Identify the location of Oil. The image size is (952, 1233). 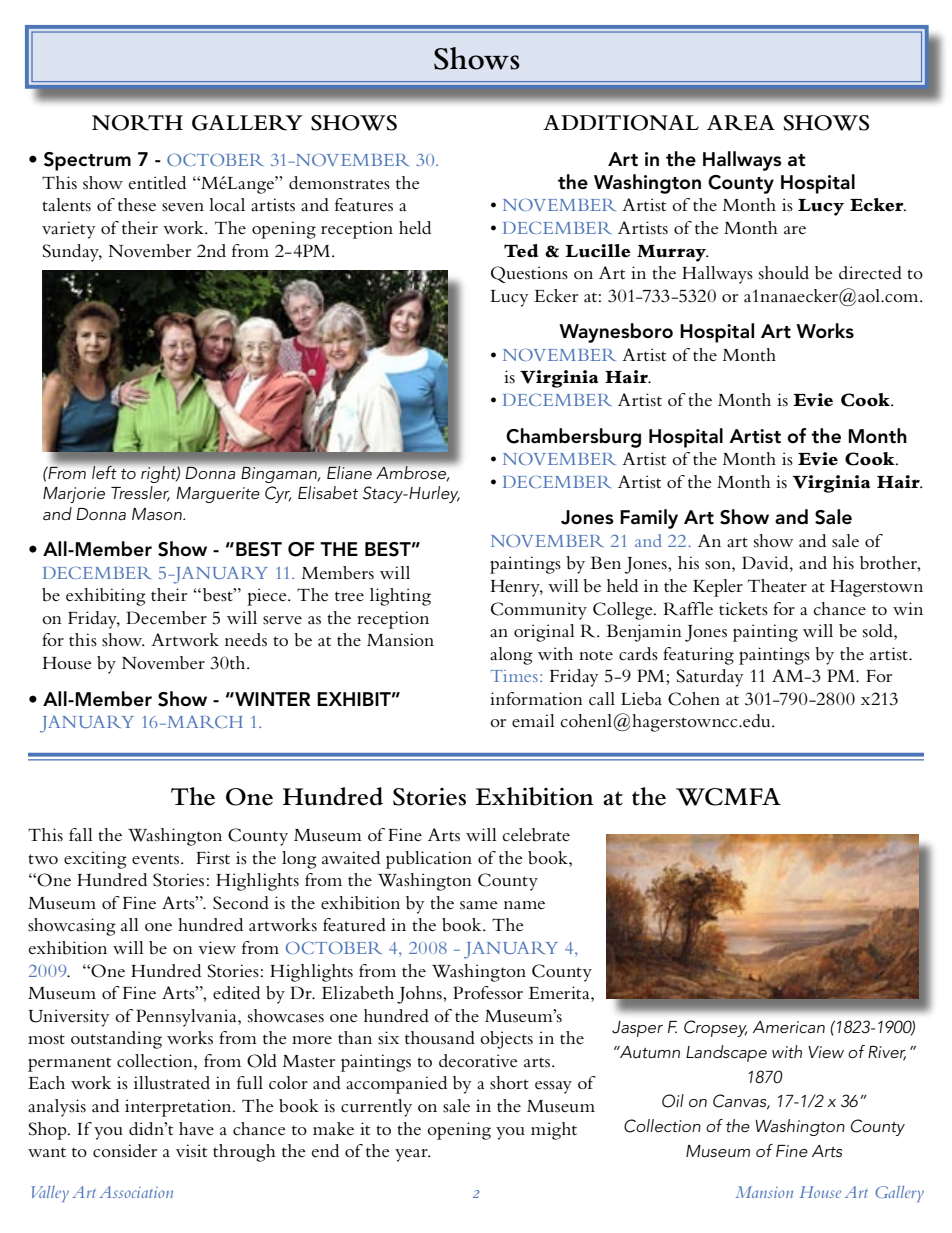
(673, 1101).
